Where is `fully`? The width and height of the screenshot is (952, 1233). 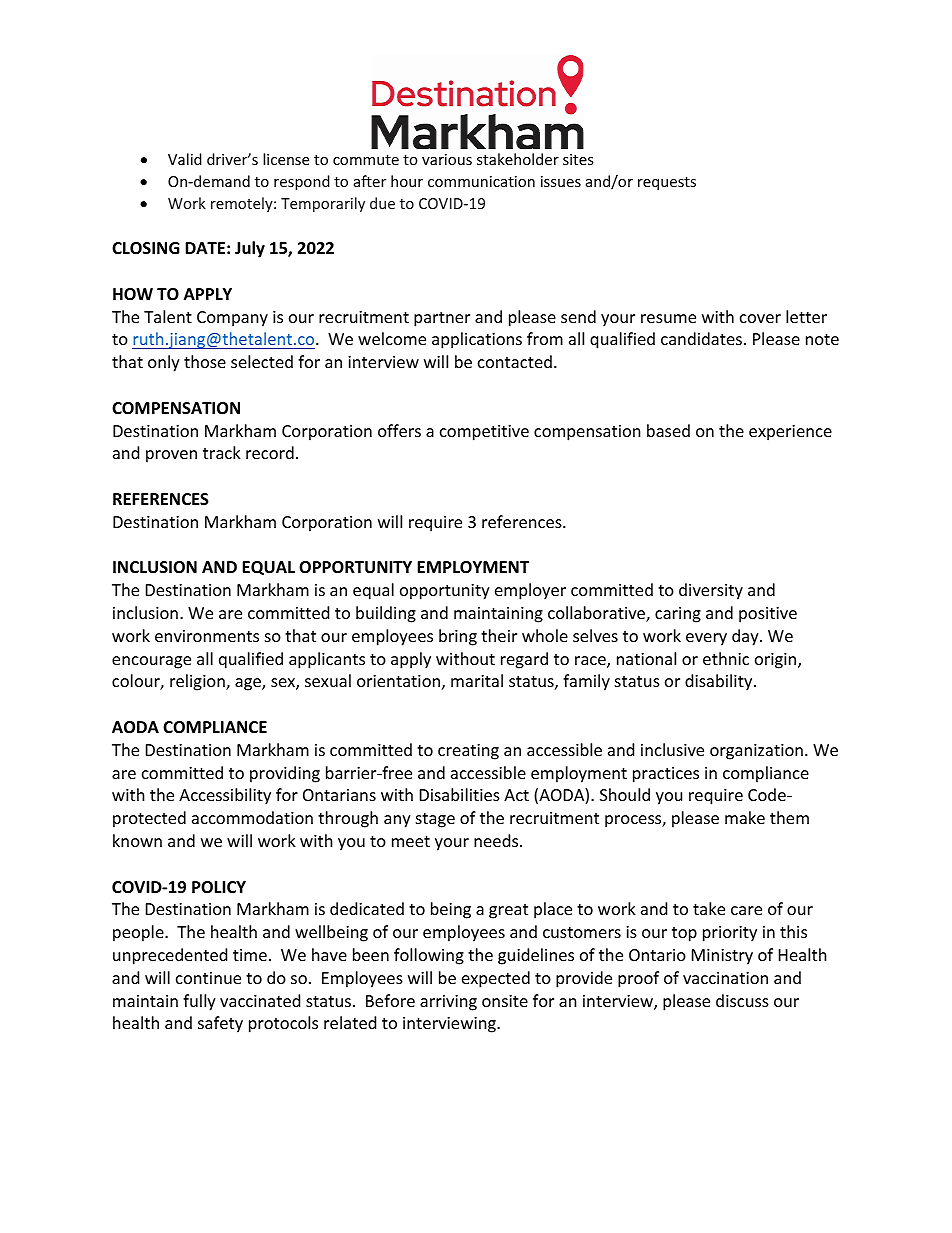 fully is located at coordinates (199, 1002).
